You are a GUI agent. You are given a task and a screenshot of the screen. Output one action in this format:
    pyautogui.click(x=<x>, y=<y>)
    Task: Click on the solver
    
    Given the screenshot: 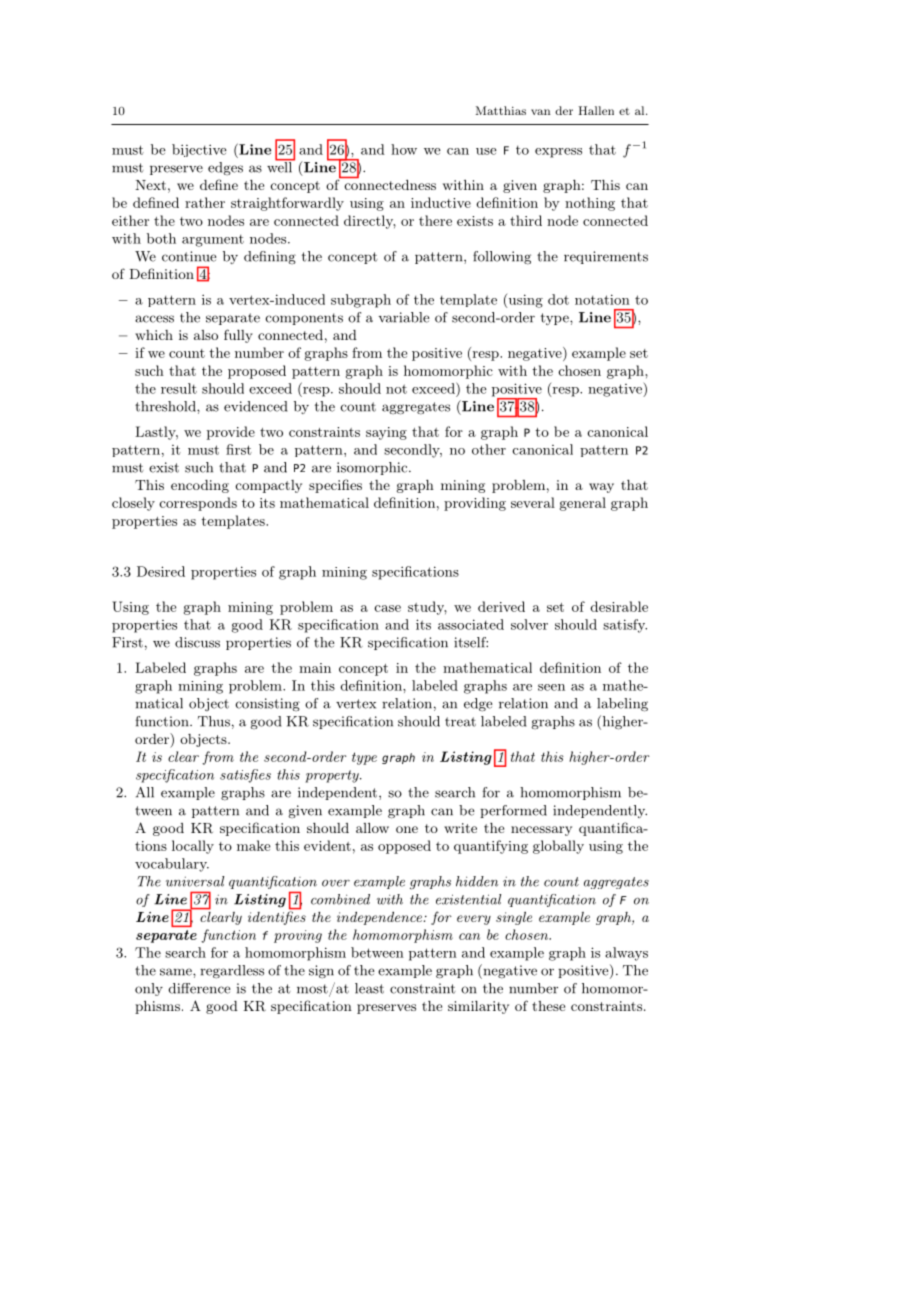 What is the action you would take?
    pyautogui.click(x=529, y=624)
